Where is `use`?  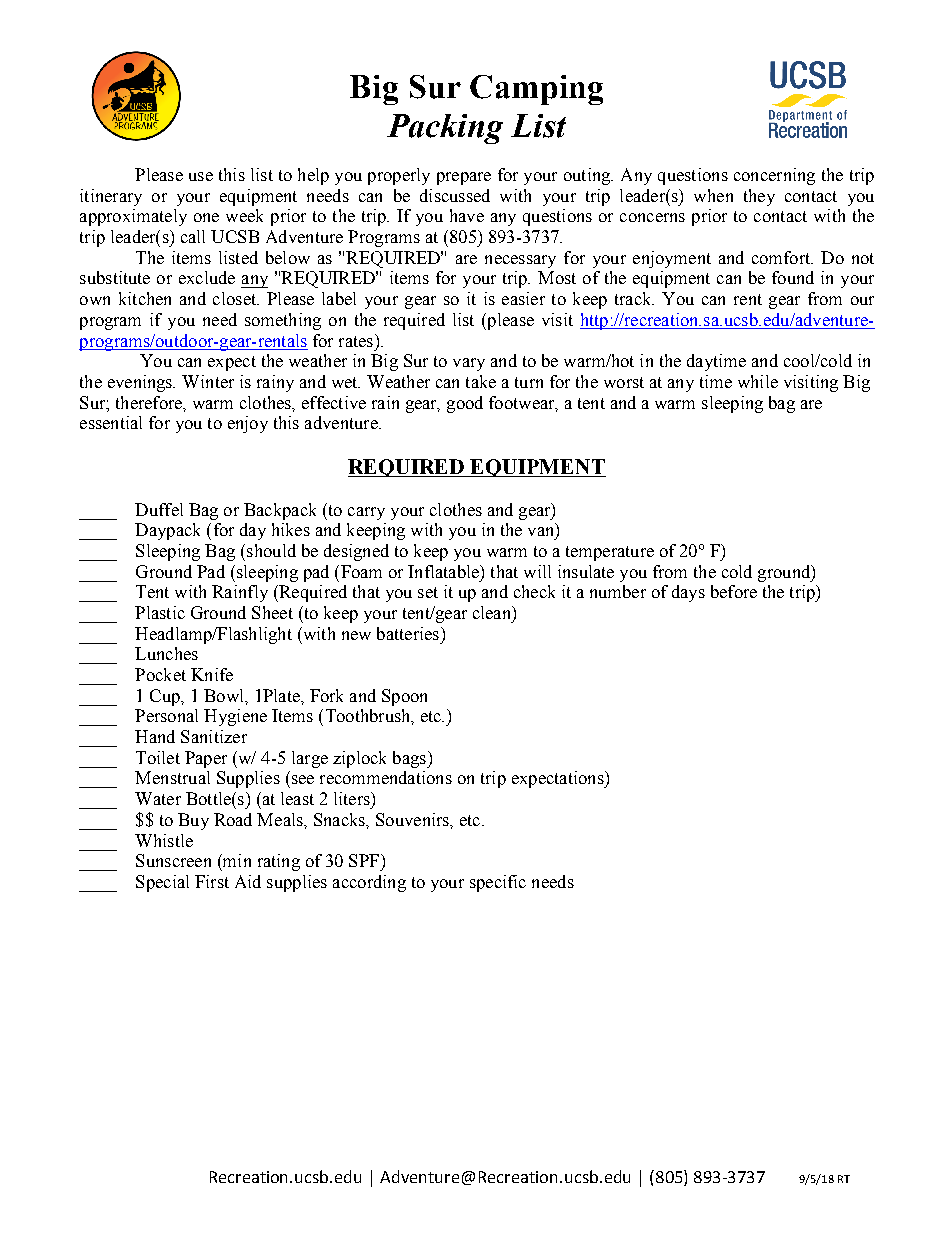
use is located at coordinates (201, 176).
